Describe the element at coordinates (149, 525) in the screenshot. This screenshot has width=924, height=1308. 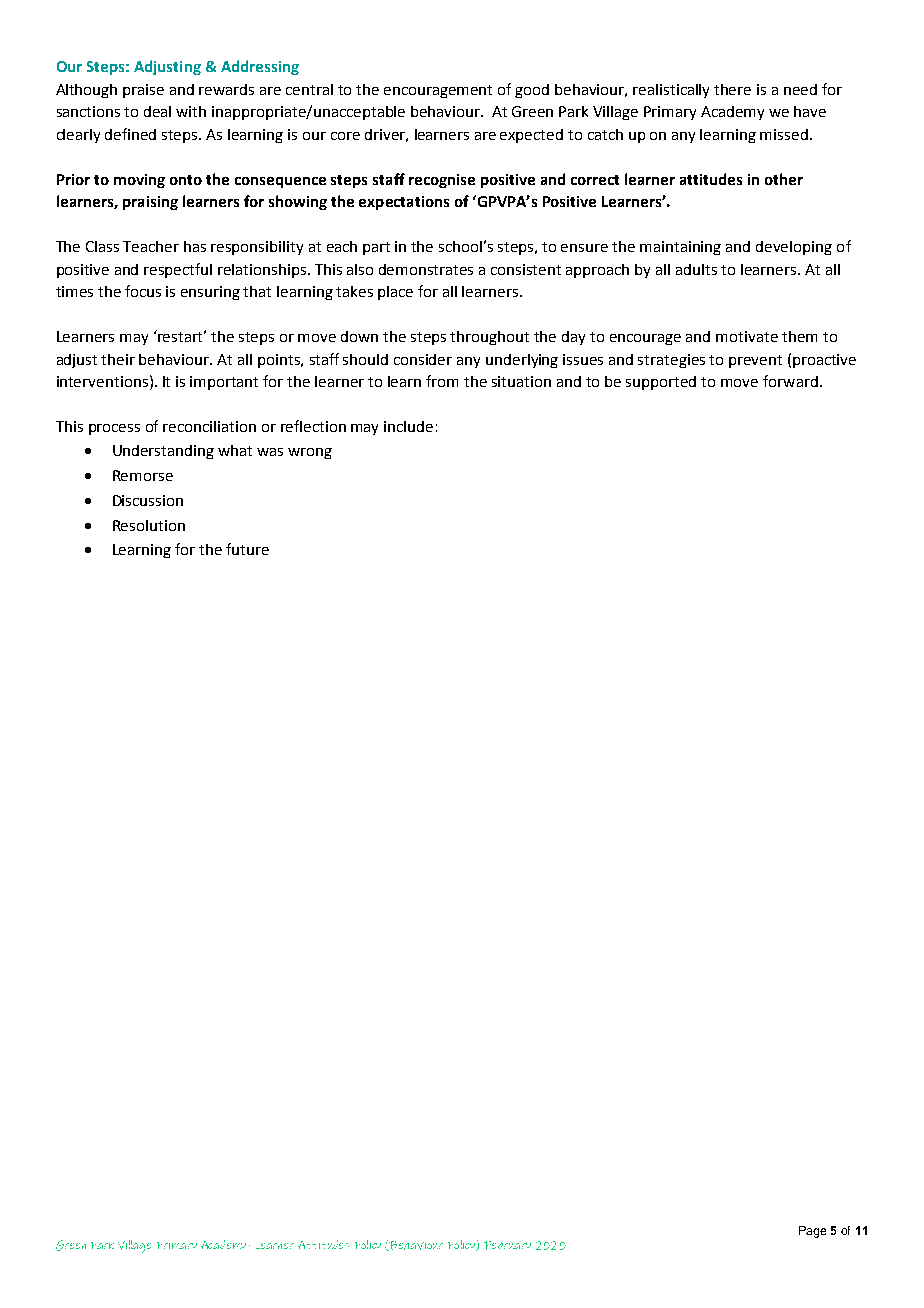
I see `Resolution` at that location.
